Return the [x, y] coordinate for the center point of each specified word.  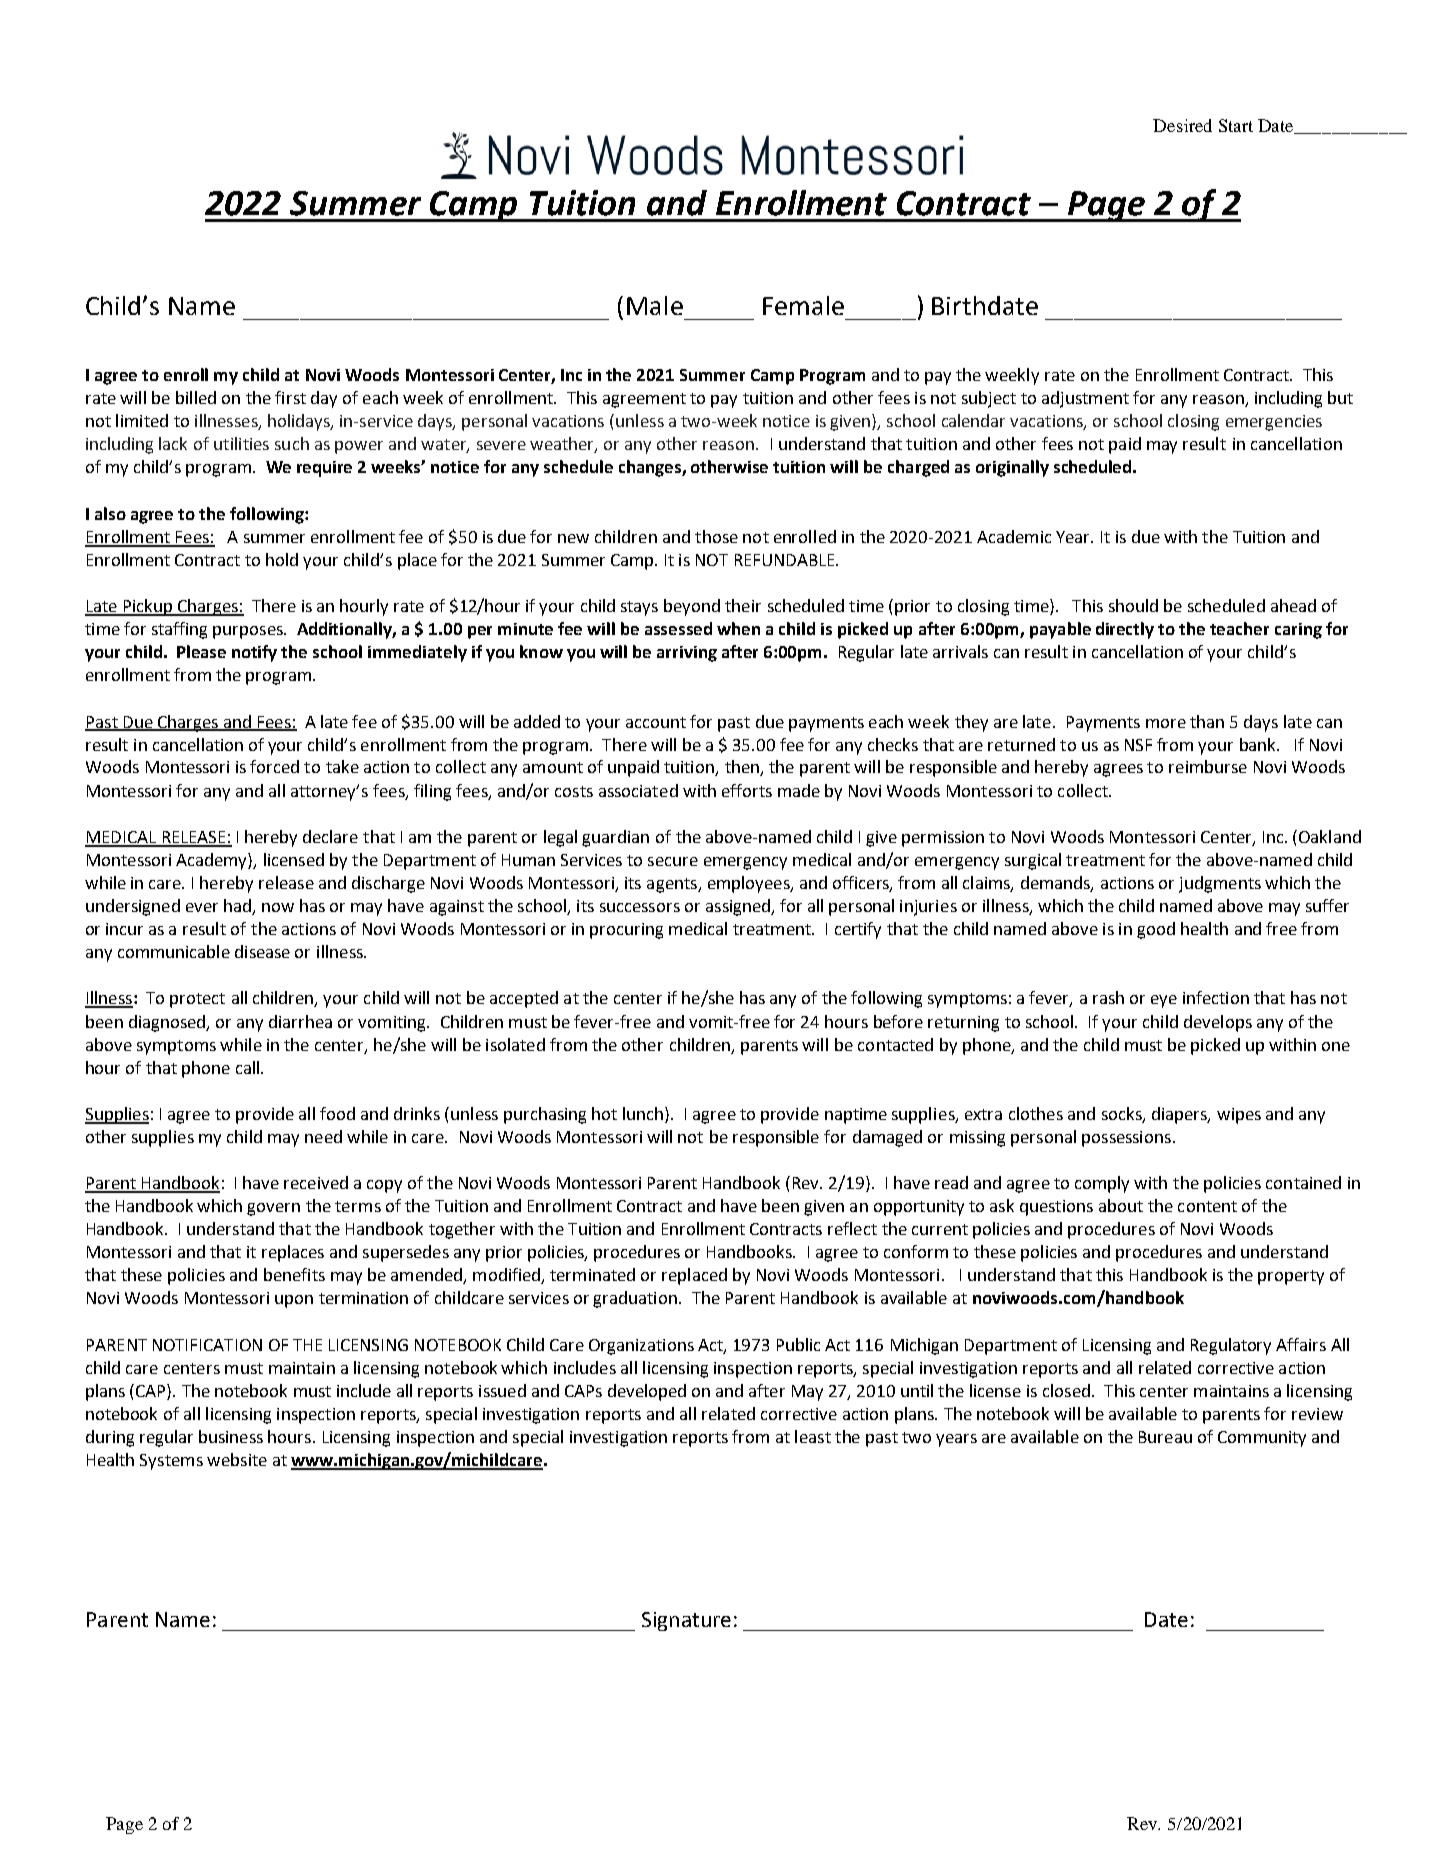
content [1207, 1206]
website [237, 1459]
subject [989, 399]
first [290, 397]
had [238, 907]
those [716, 536]
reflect [852, 1228]
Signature [686, 1621]
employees [750, 884]
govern [273, 1209]
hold [282, 559]
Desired [1182, 125]
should [1133, 605]
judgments [1220, 884]
